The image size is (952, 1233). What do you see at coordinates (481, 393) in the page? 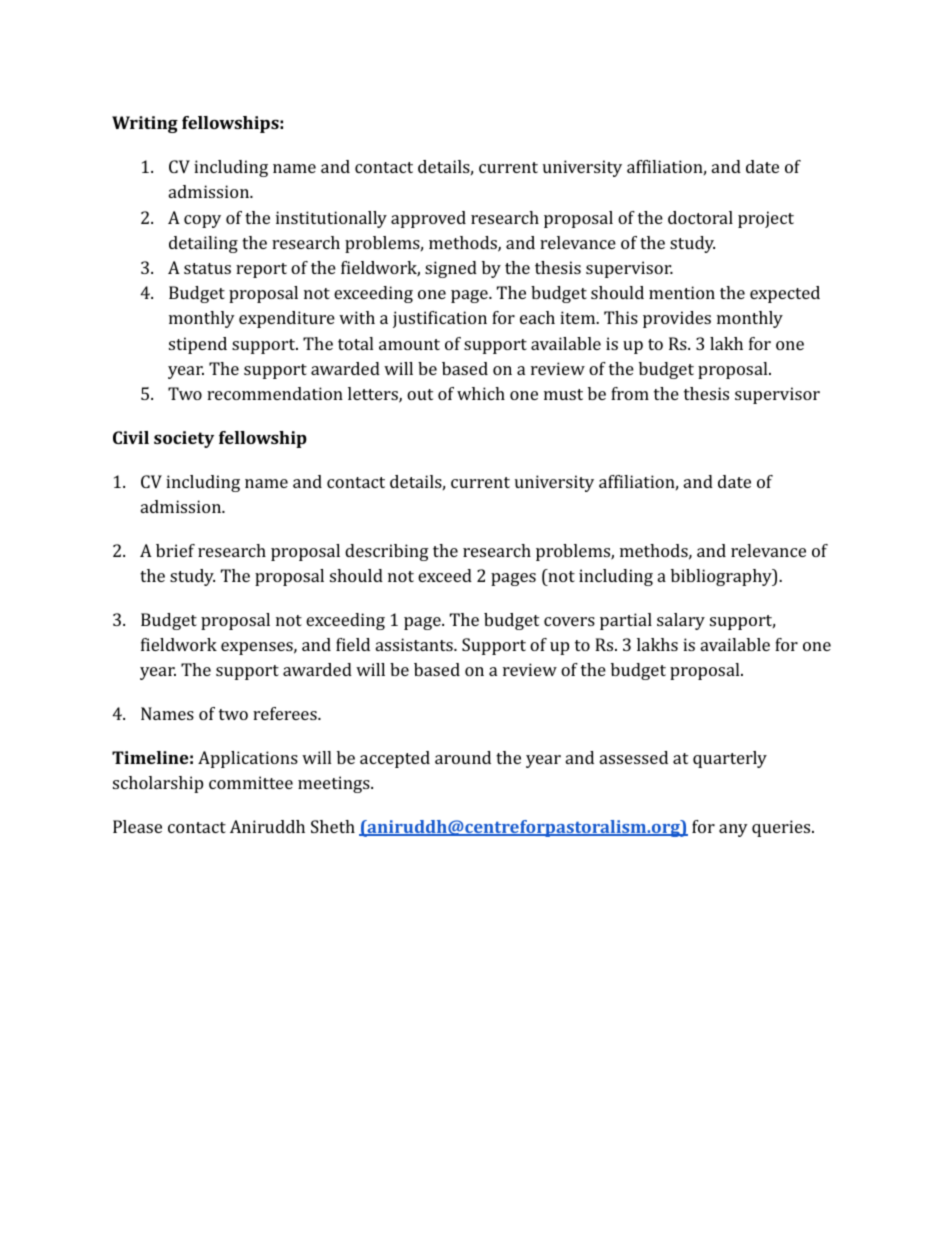
I see `which` at bounding box center [481, 393].
